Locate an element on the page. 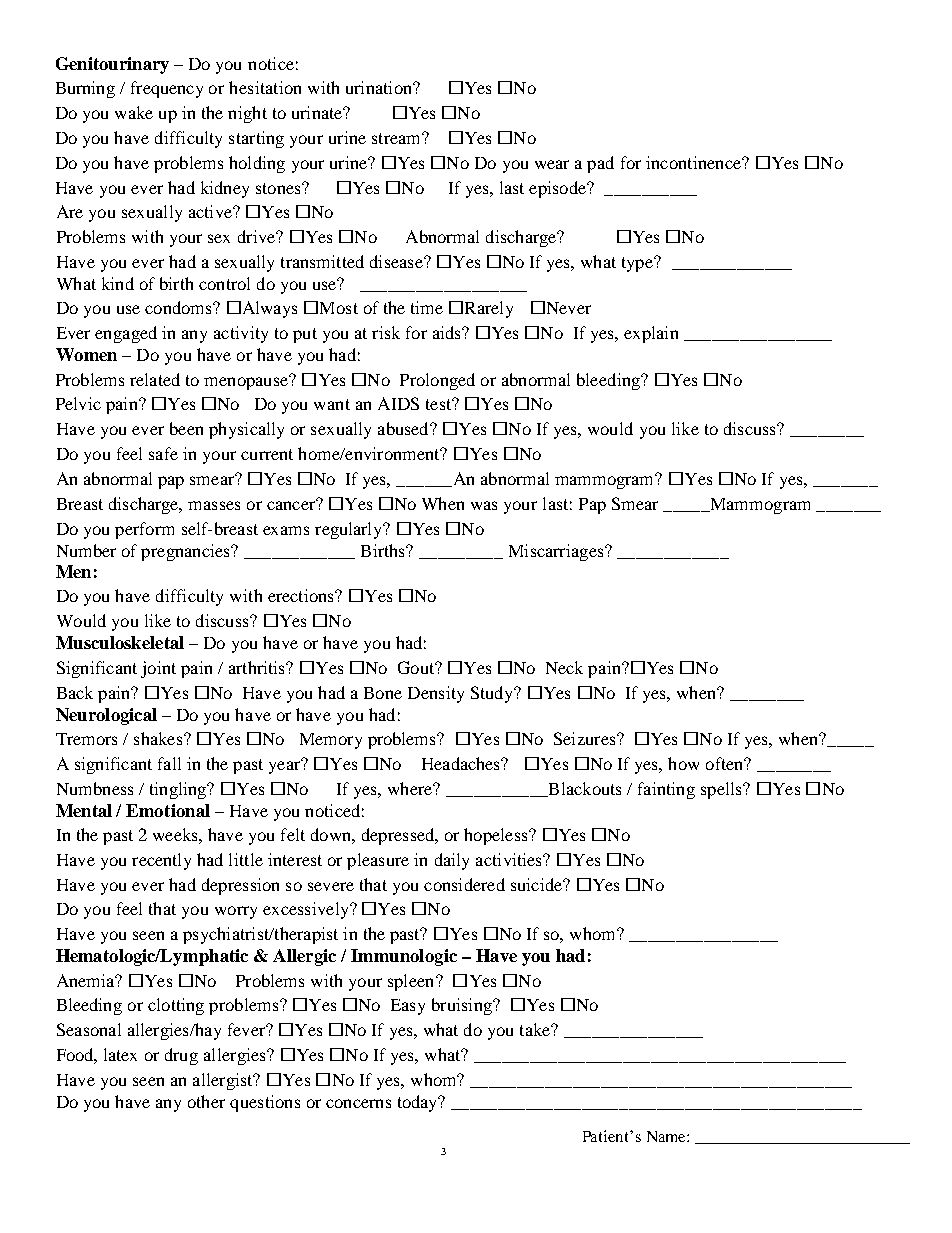 The image size is (952, 1233). engaged is located at coordinates (126, 334).
